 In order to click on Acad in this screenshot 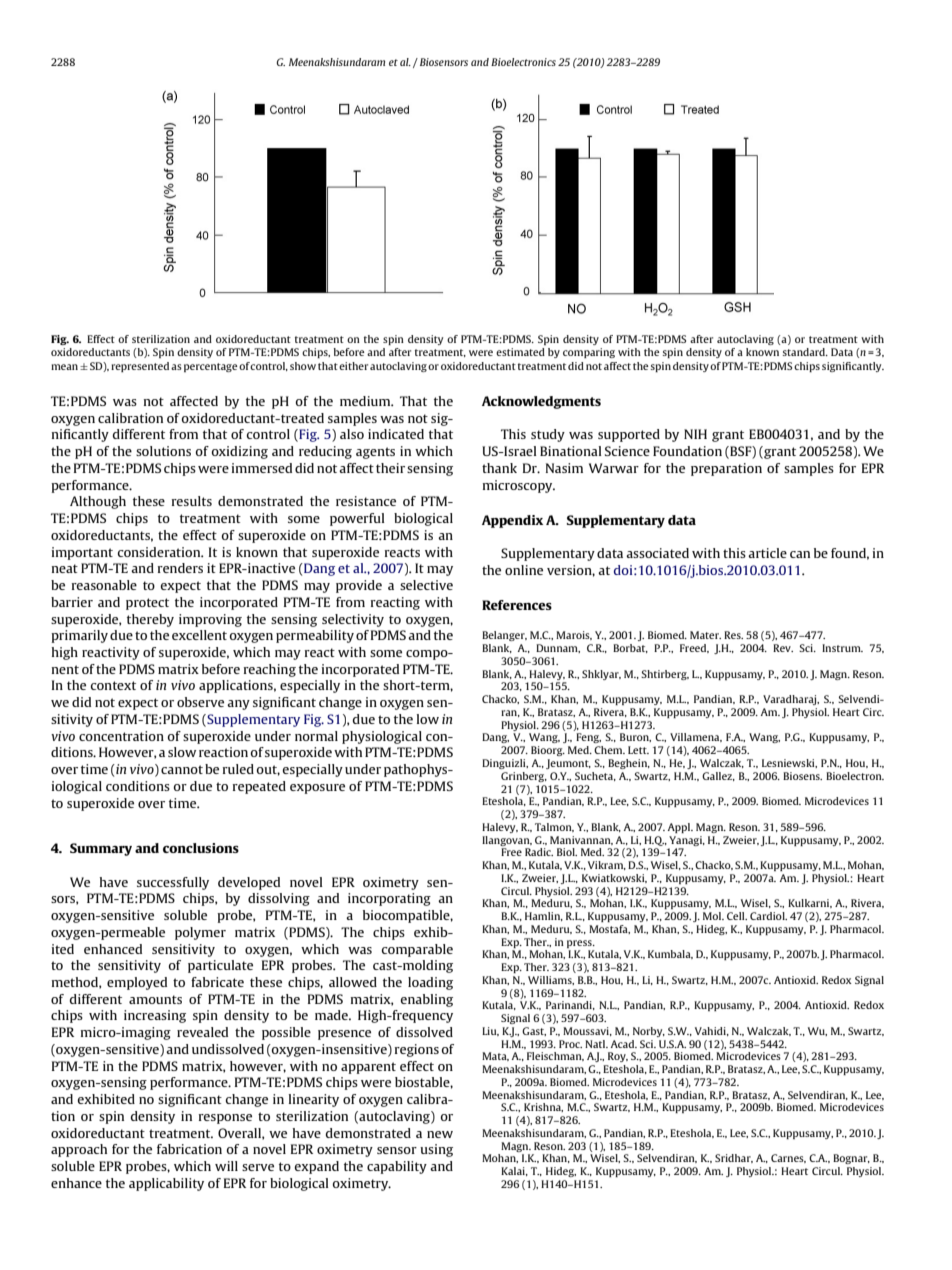, I will do `click(624, 1044)`.
